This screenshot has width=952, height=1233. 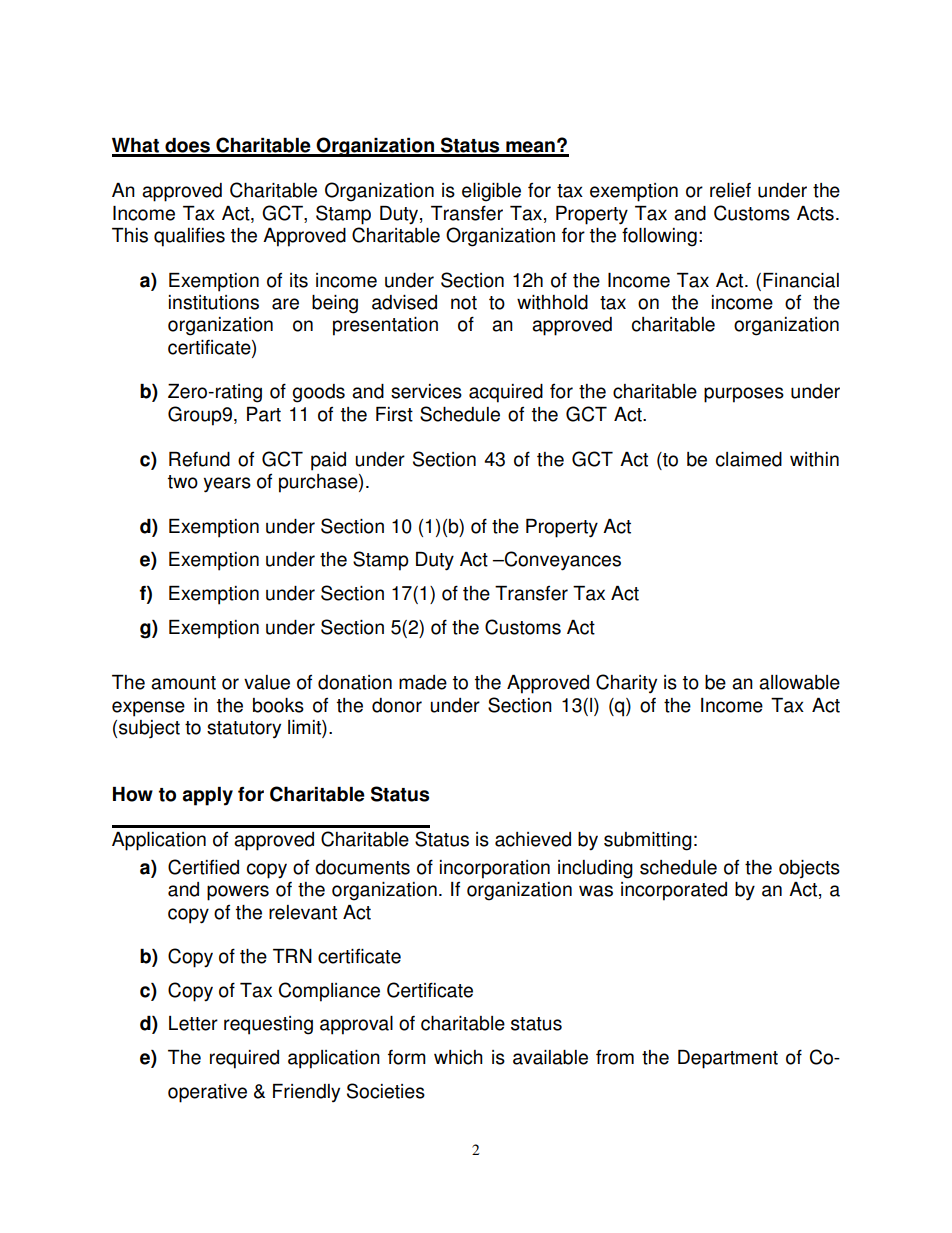 I want to click on purposes, so click(x=744, y=395).
